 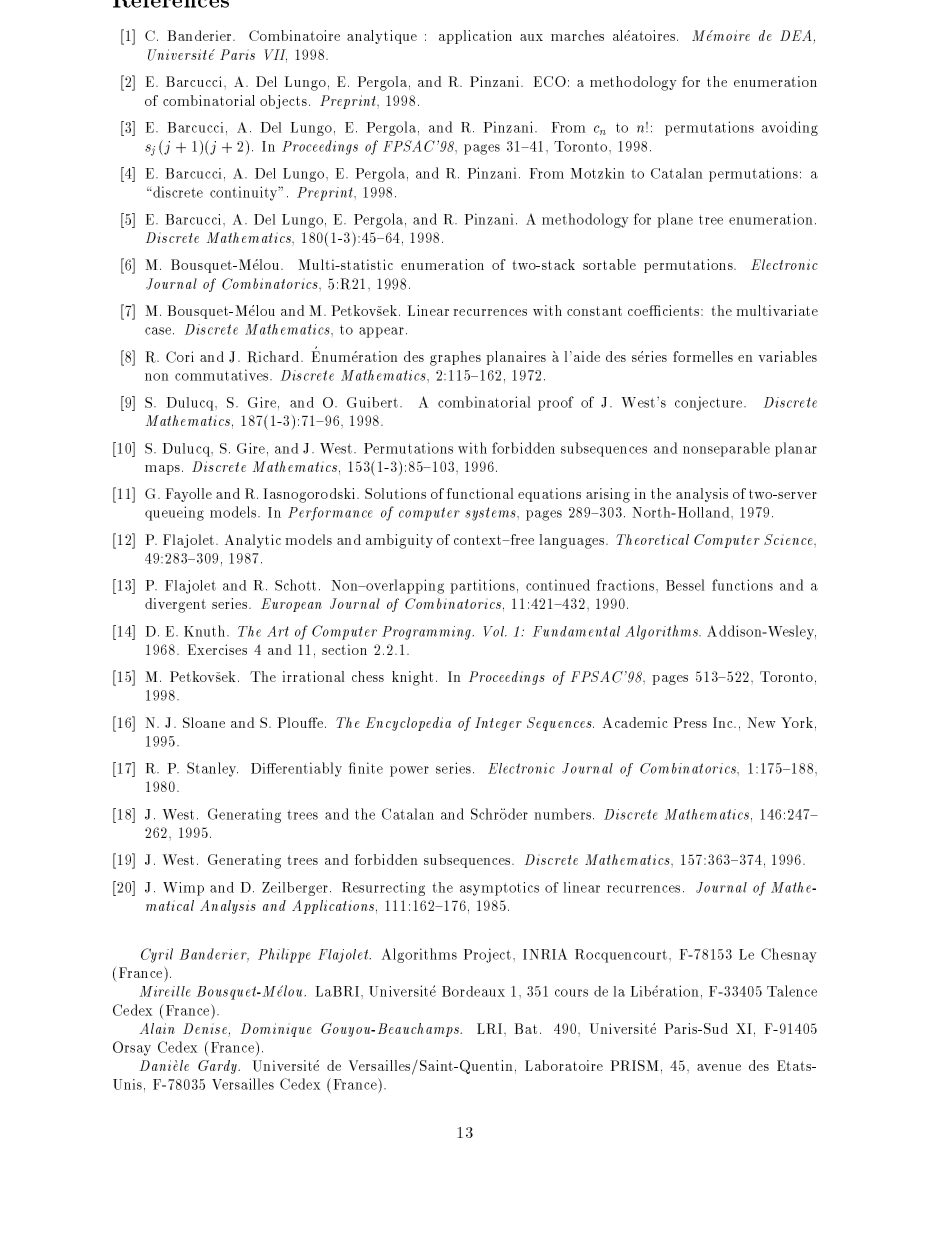 I want to click on Analytic, so click(x=253, y=541).
